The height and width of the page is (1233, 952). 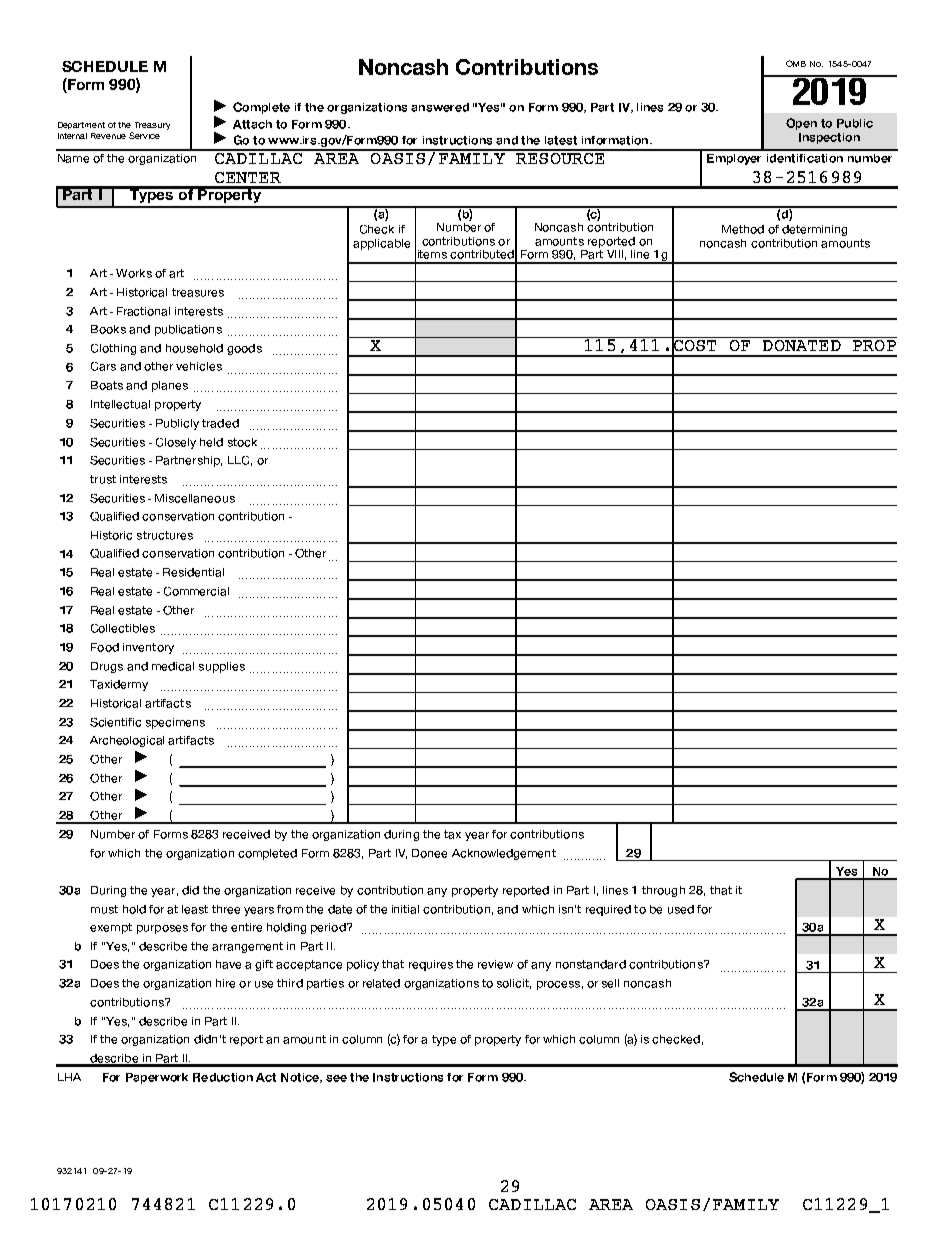 I want to click on Acknowledgement, so click(x=504, y=854).
